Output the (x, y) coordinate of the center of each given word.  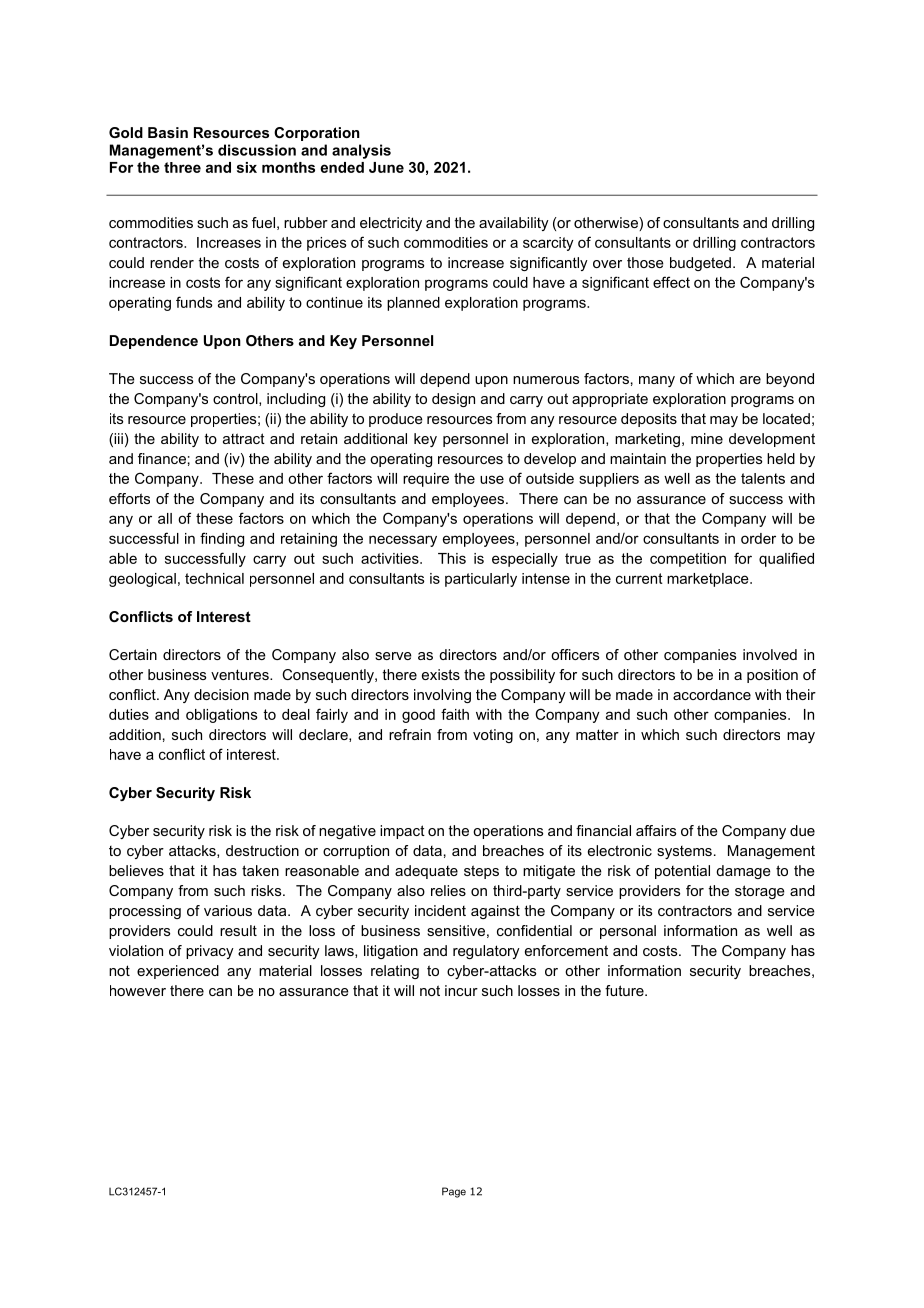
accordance (712, 694)
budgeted (700, 264)
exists (441, 674)
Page (454, 1192)
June (386, 167)
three (182, 167)
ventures (241, 674)
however (138, 990)
